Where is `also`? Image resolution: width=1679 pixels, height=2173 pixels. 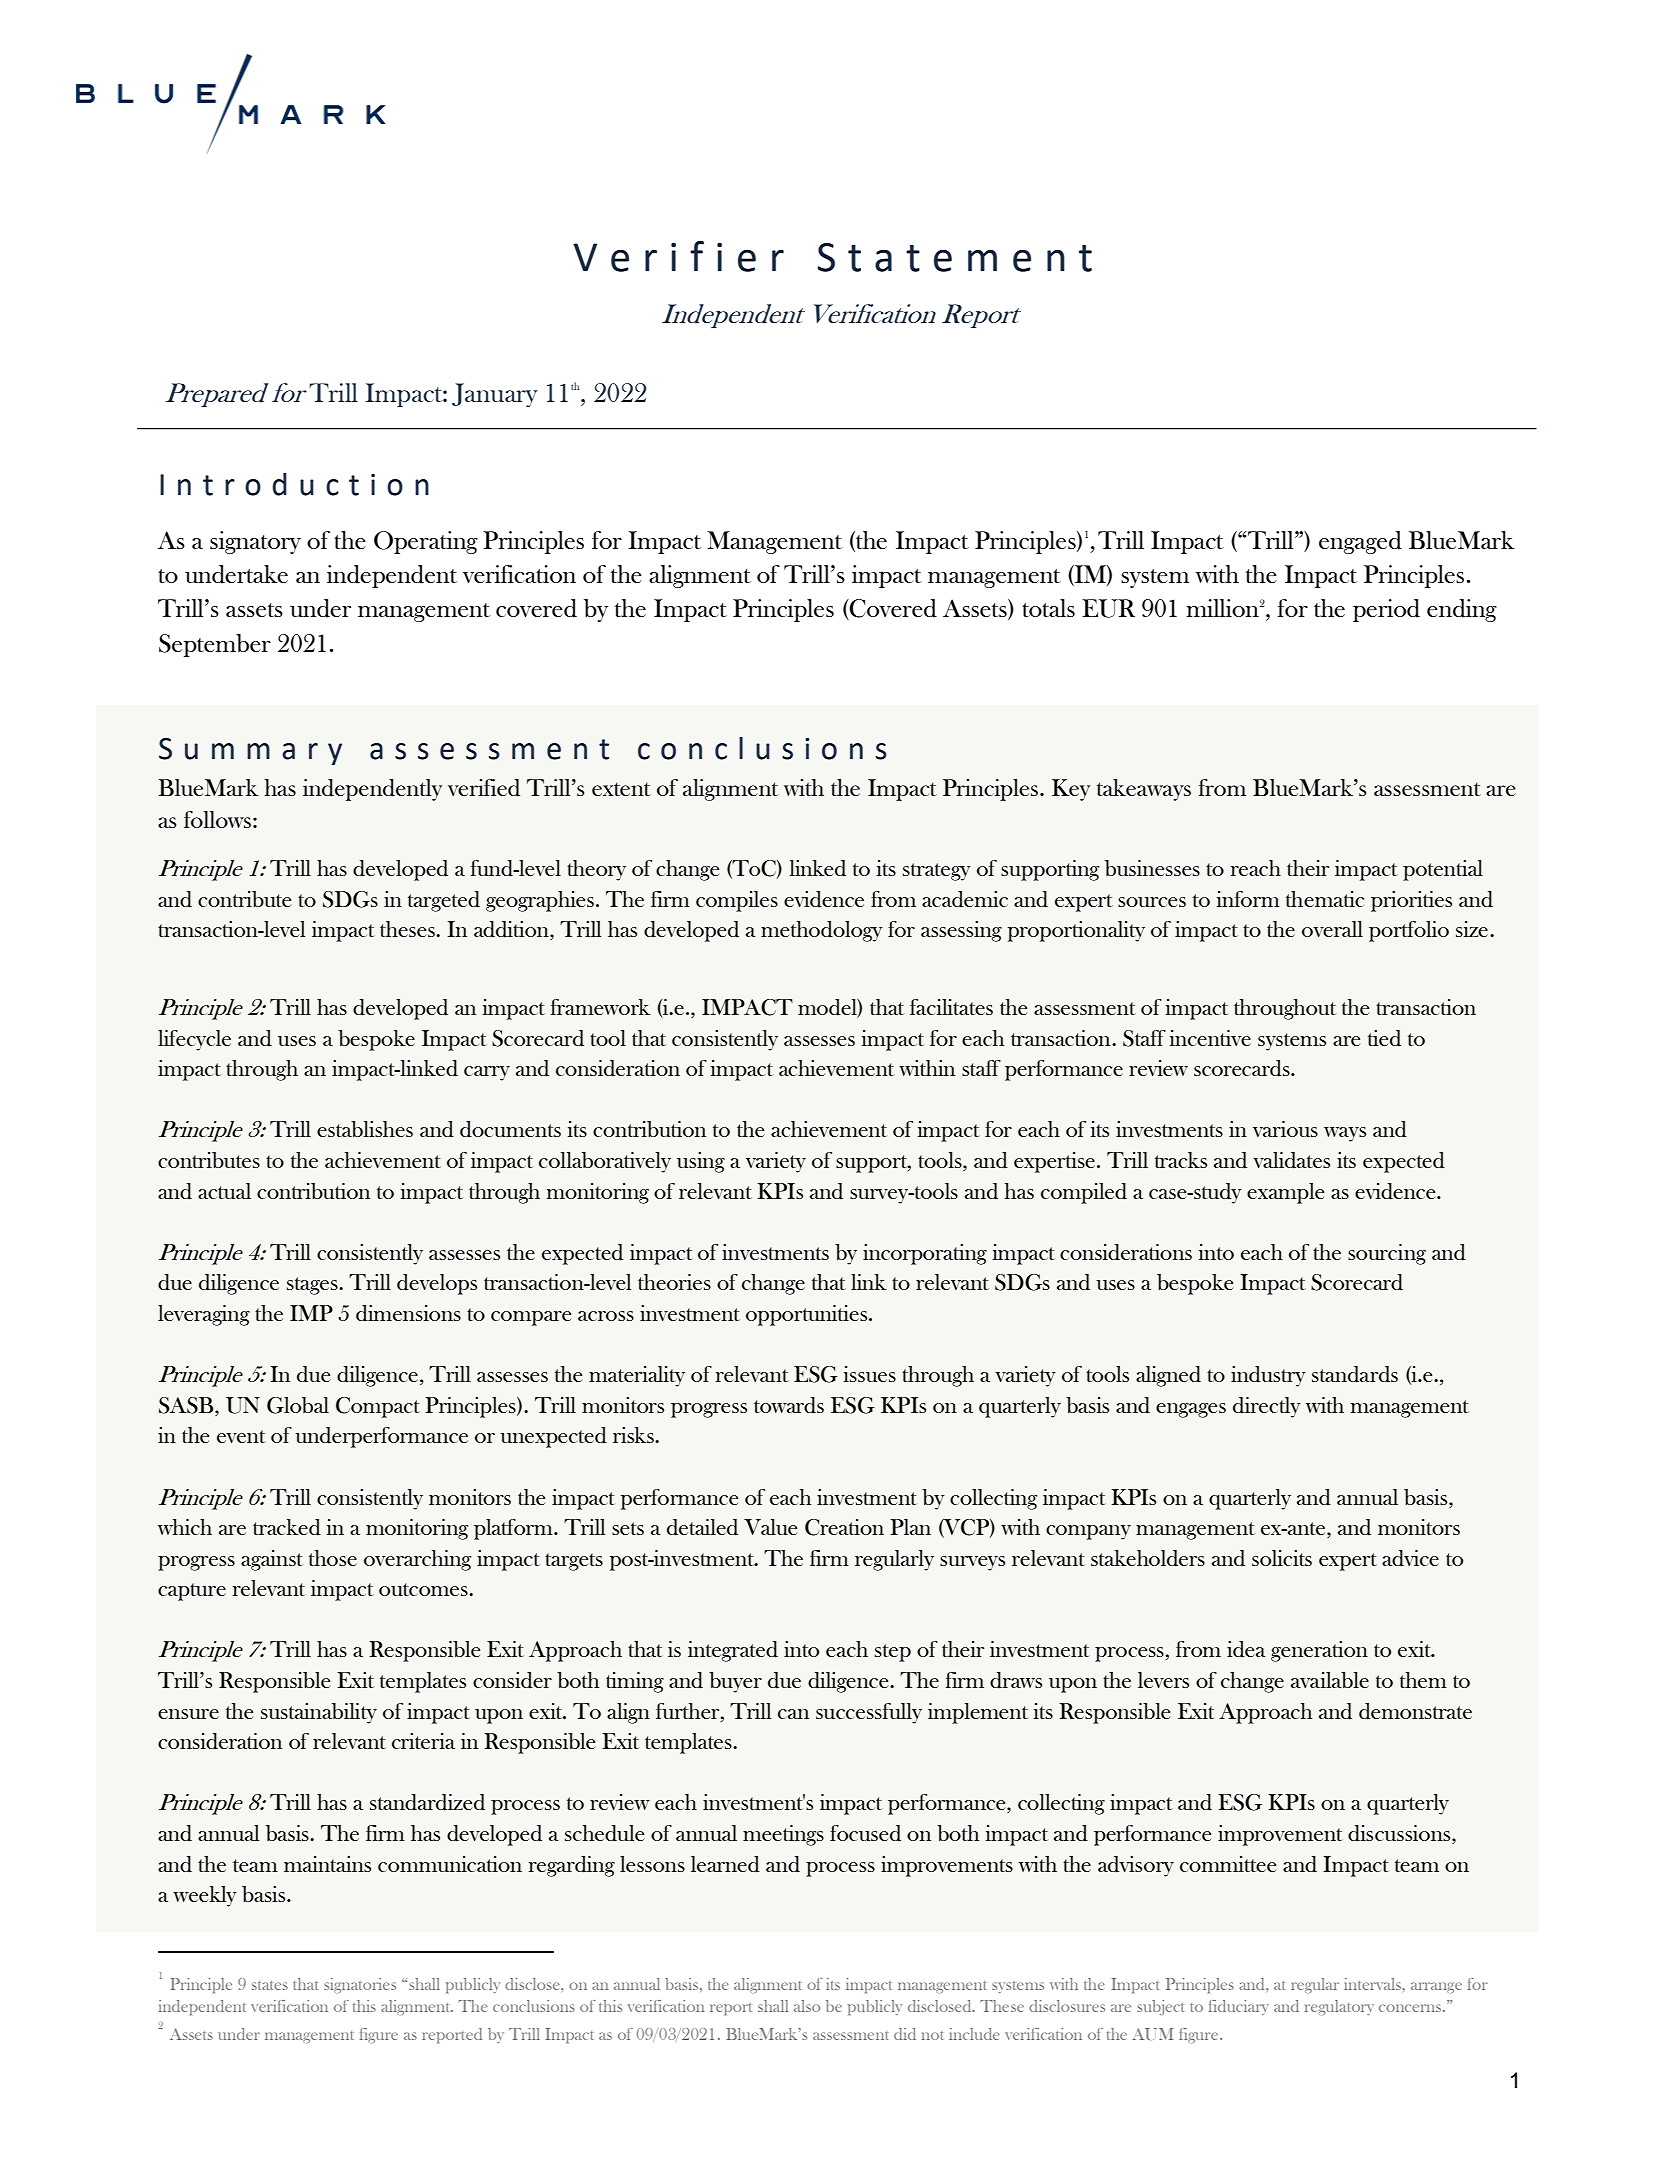
also is located at coordinates (807, 2006).
